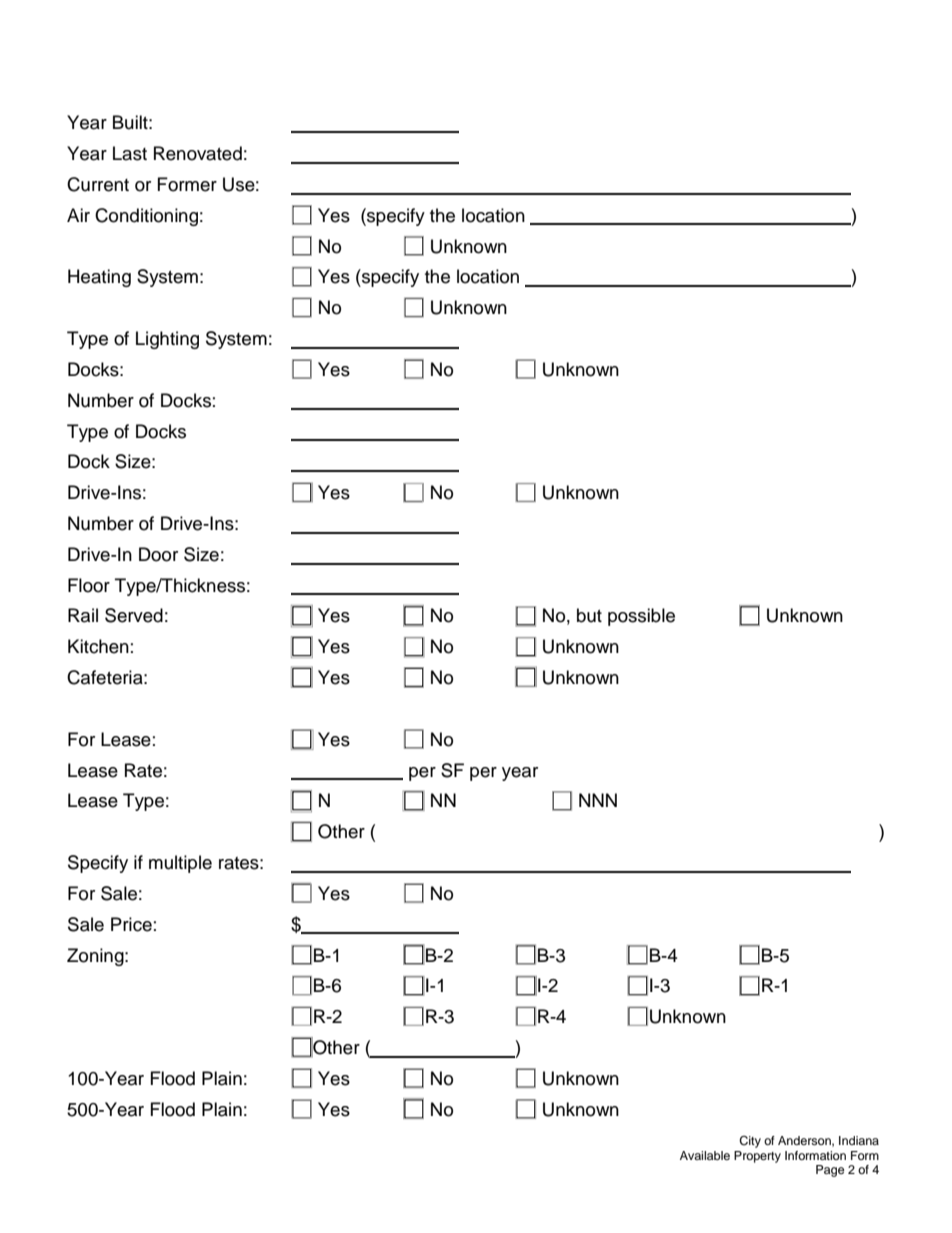 Image resolution: width=952 pixels, height=1233 pixels. Describe the element at coordinates (130, 153) in the screenshot. I see `Last` at that location.
